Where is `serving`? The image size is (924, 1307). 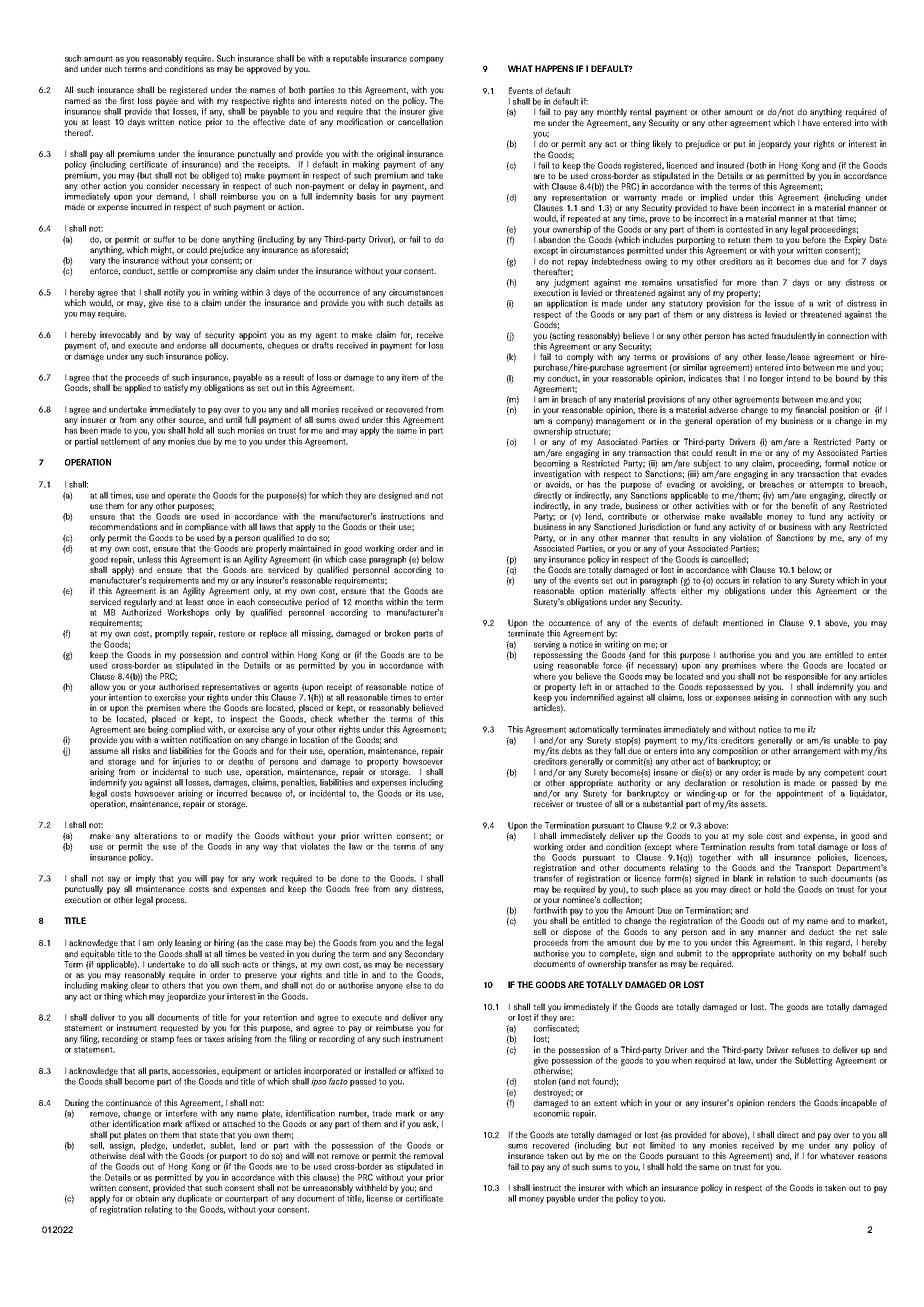
serving is located at coordinates (547, 645).
